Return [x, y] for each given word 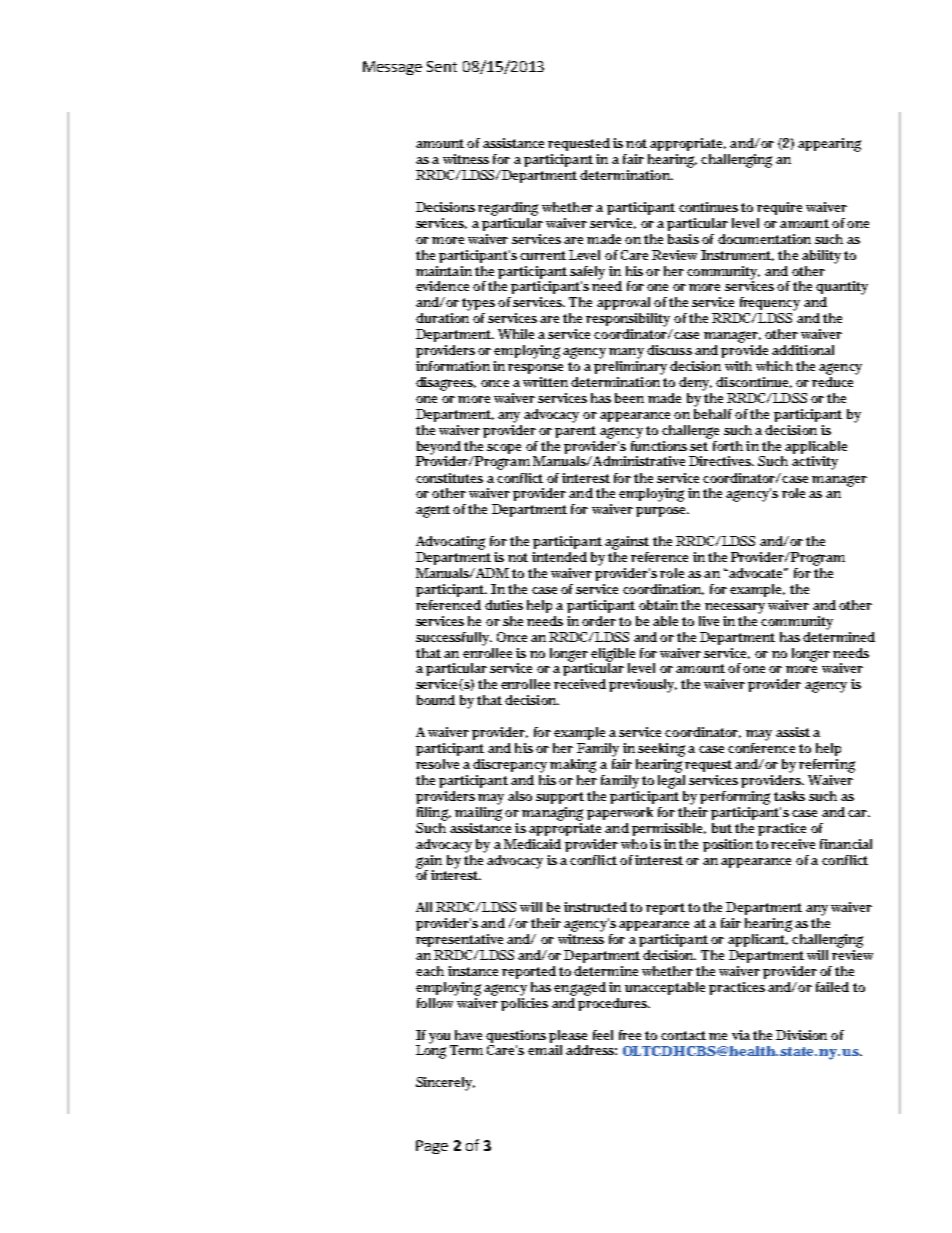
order [599, 621]
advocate [757, 573]
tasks [789, 796]
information [453, 366]
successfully [454, 639]
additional [803, 350]
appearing [829, 145]
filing [434, 814]
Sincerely [445, 1084]
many [626, 353]
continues [708, 207]
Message [392, 68]
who [634, 844]
